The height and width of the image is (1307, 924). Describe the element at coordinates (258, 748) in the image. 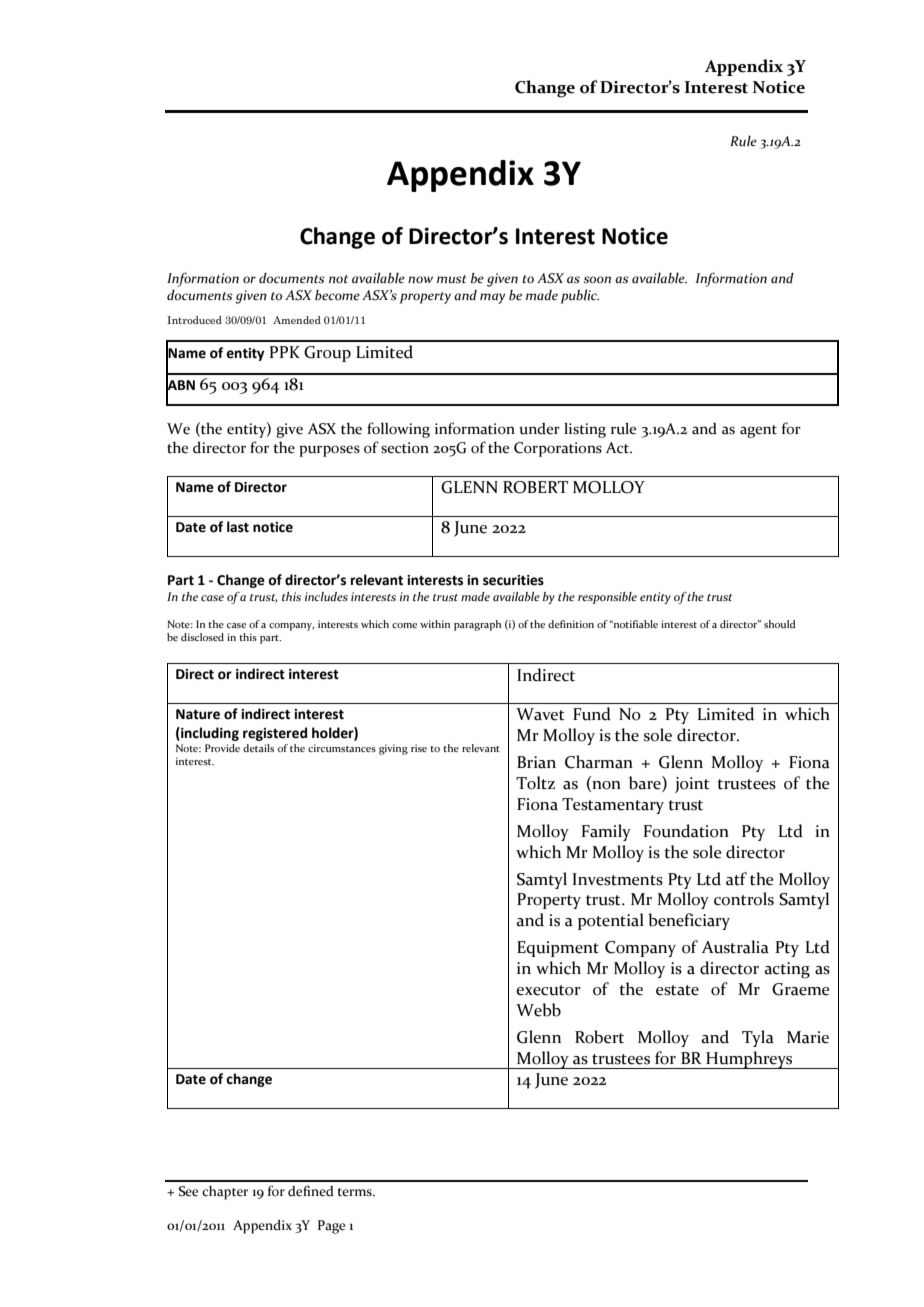

I see `details` at that location.
